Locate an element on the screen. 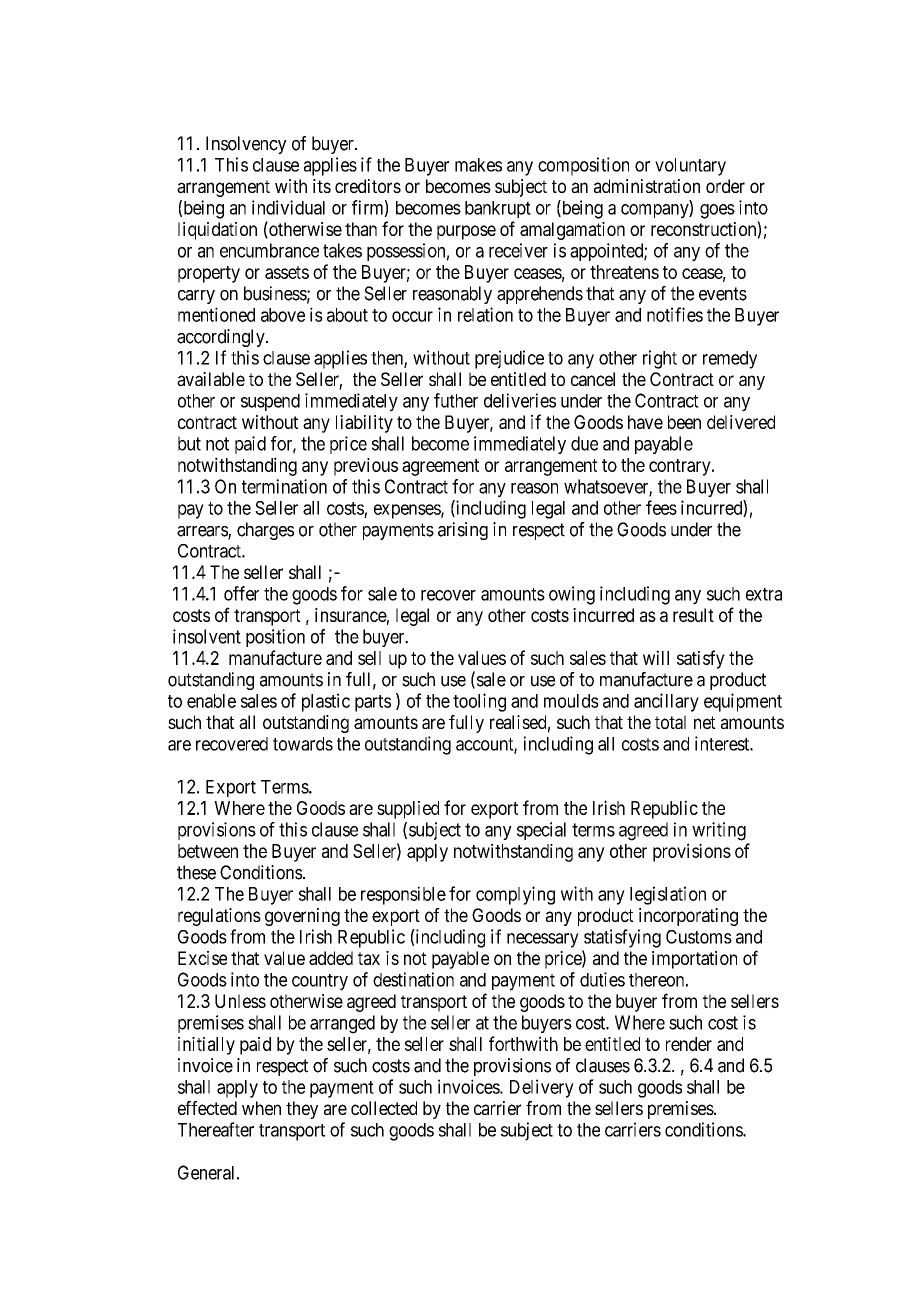  insolvent is located at coordinates (207, 636).
